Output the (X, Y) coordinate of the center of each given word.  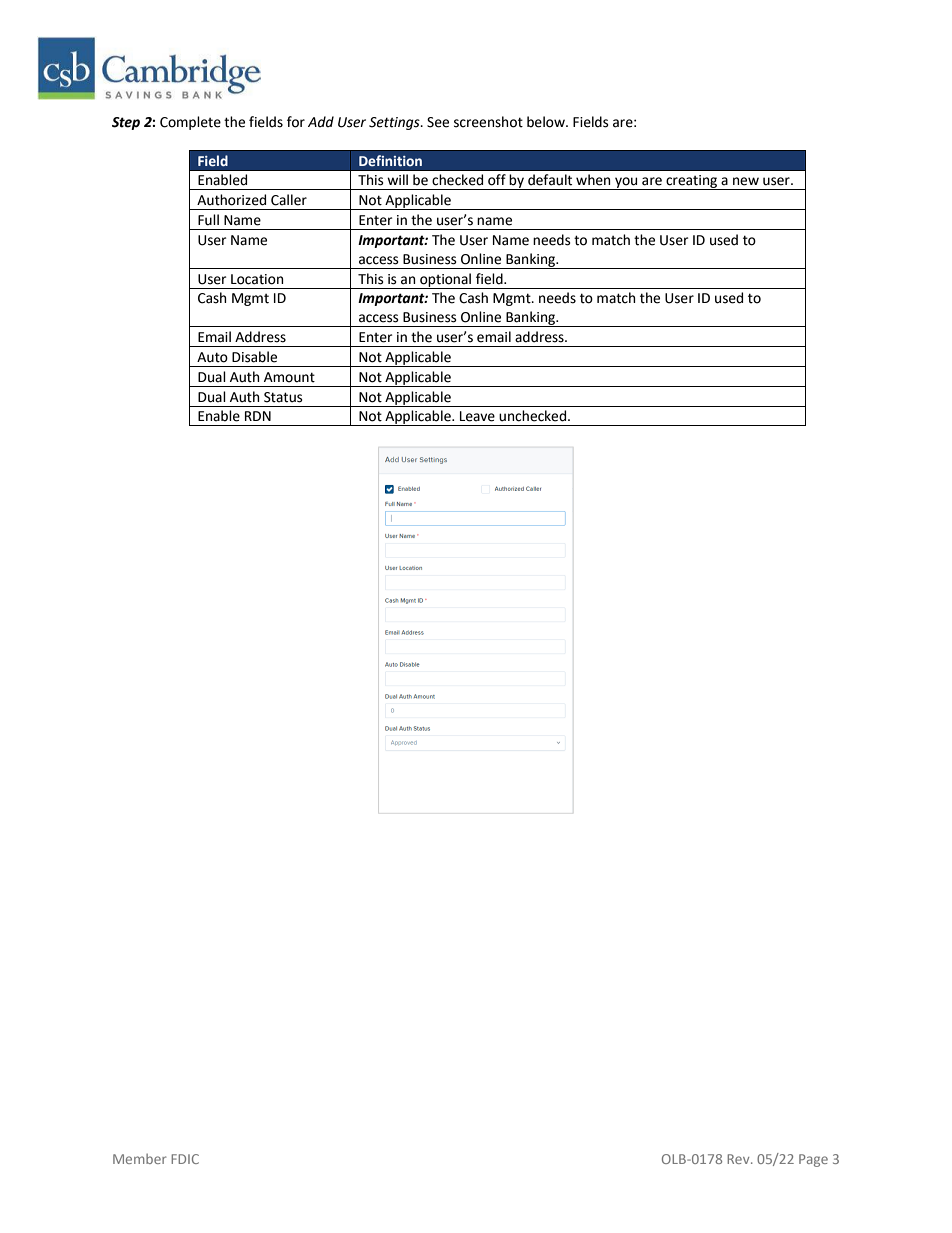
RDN (258, 416)
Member (139, 1159)
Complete (190, 123)
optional (446, 281)
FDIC (185, 1159)
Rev (739, 1159)
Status (283, 397)
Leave (477, 416)
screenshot (488, 122)
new (746, 181)
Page (813, 1160)
